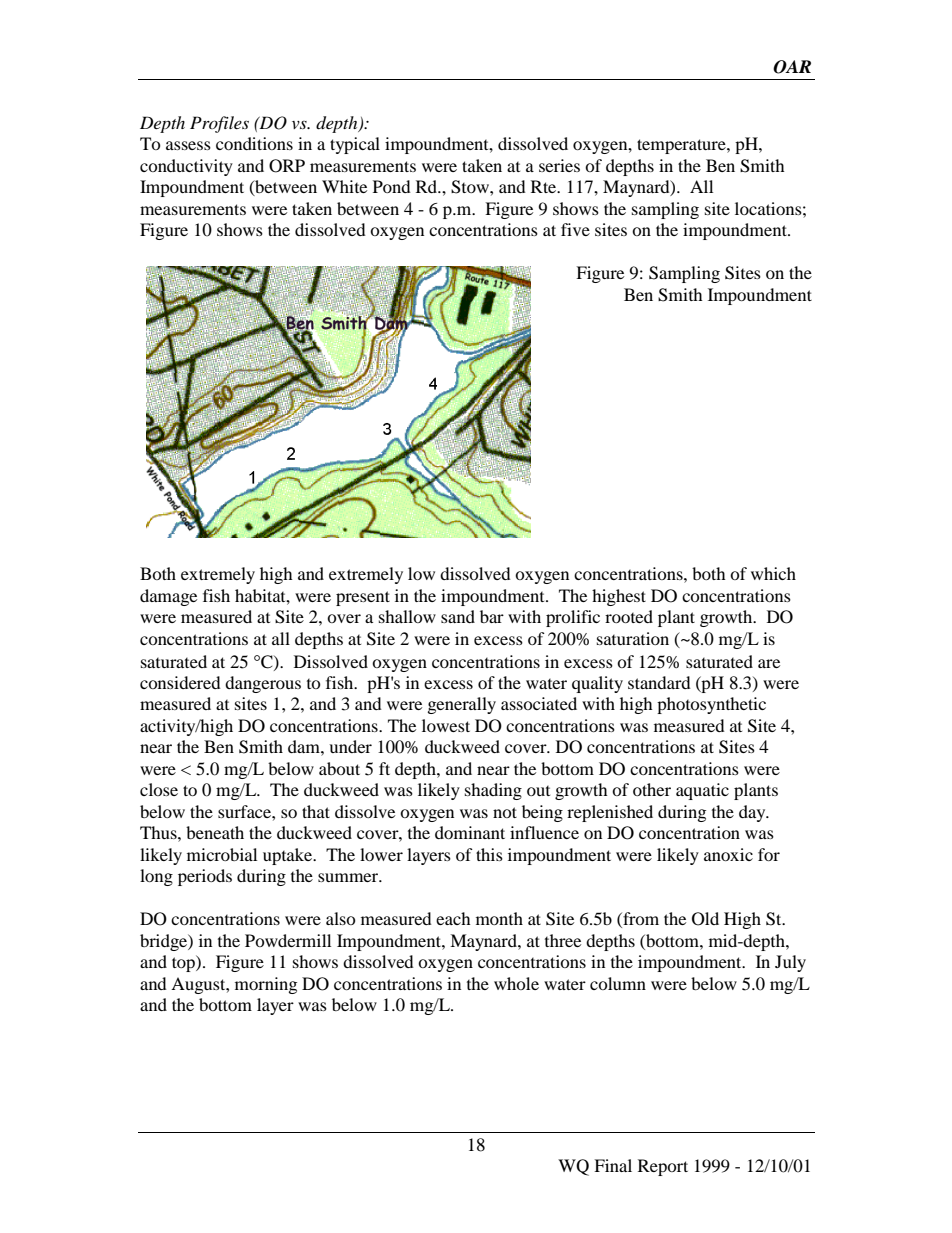 Image resolution: width=952 pixels, height=1233 pixels. Describe the element at coordinates (215, 832) in the screenshot. I see `beneath` at that location.
